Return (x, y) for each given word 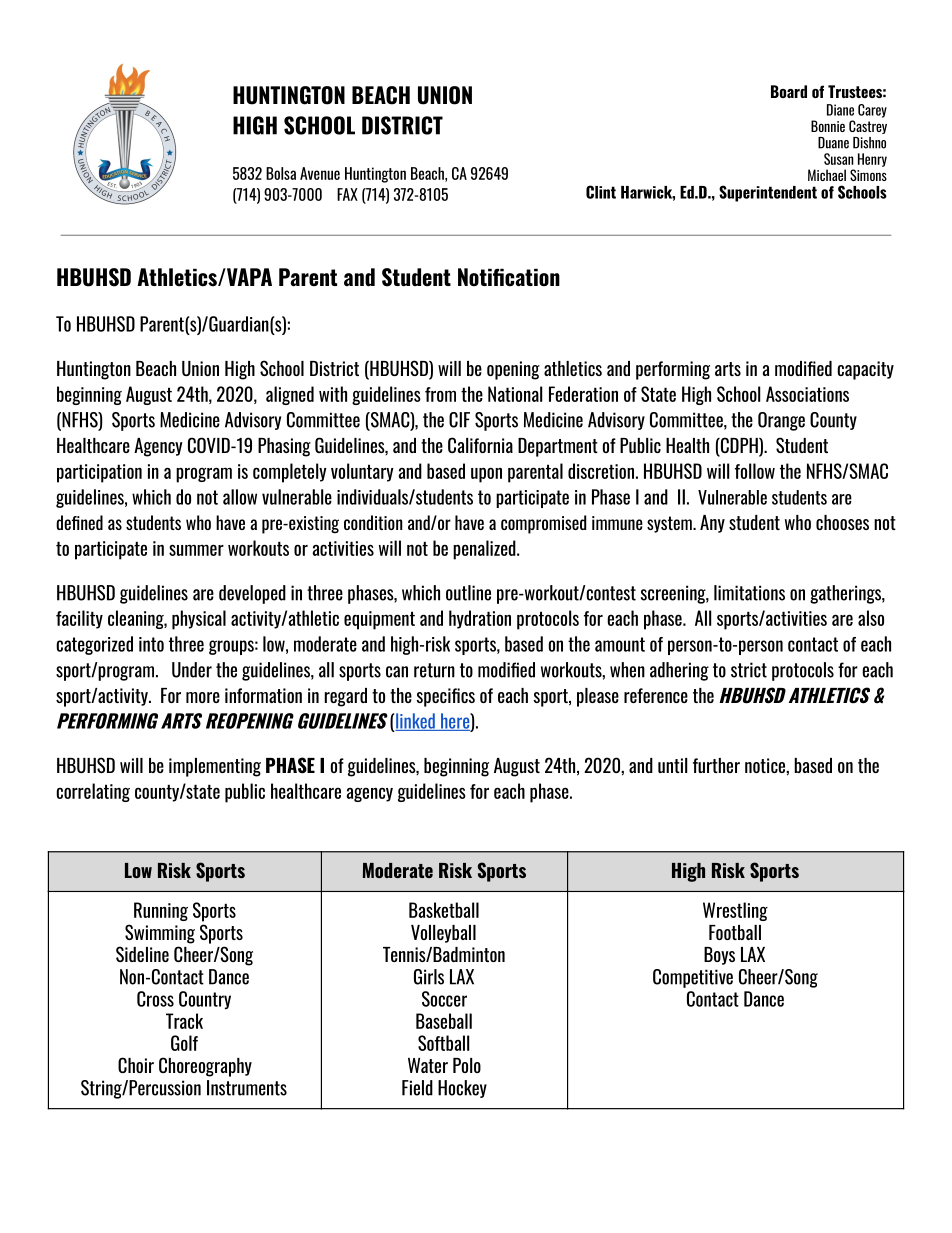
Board (789, 91)
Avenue (320, 173)
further (716, 765)
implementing (215, 767)
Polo (467, 1065)
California (480, 445)
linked (416, 722)
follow (755, 471)
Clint (601, 192)
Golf (184, 1043)
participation (99, 473)
